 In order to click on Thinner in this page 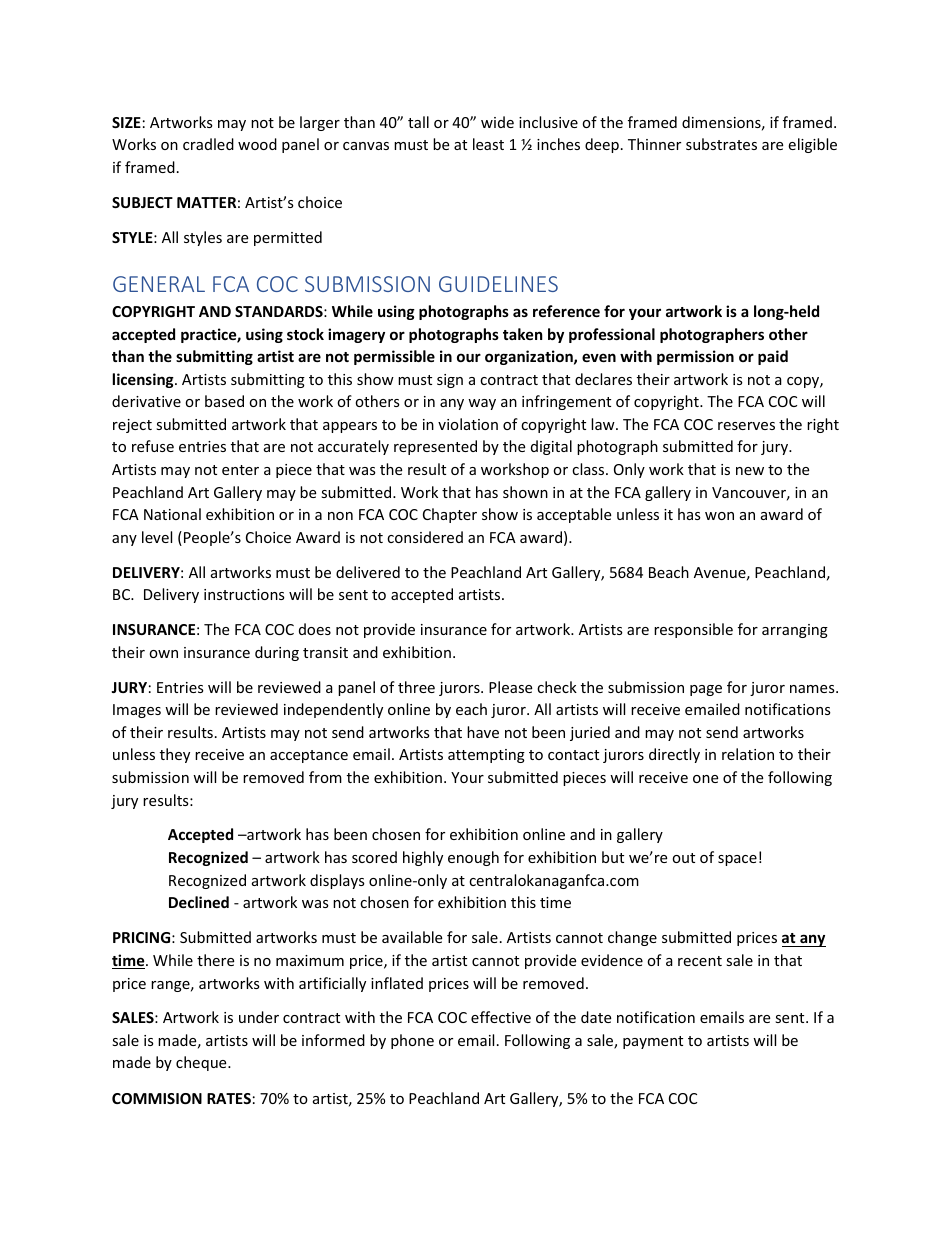, I will do `click(654, 144)`.
